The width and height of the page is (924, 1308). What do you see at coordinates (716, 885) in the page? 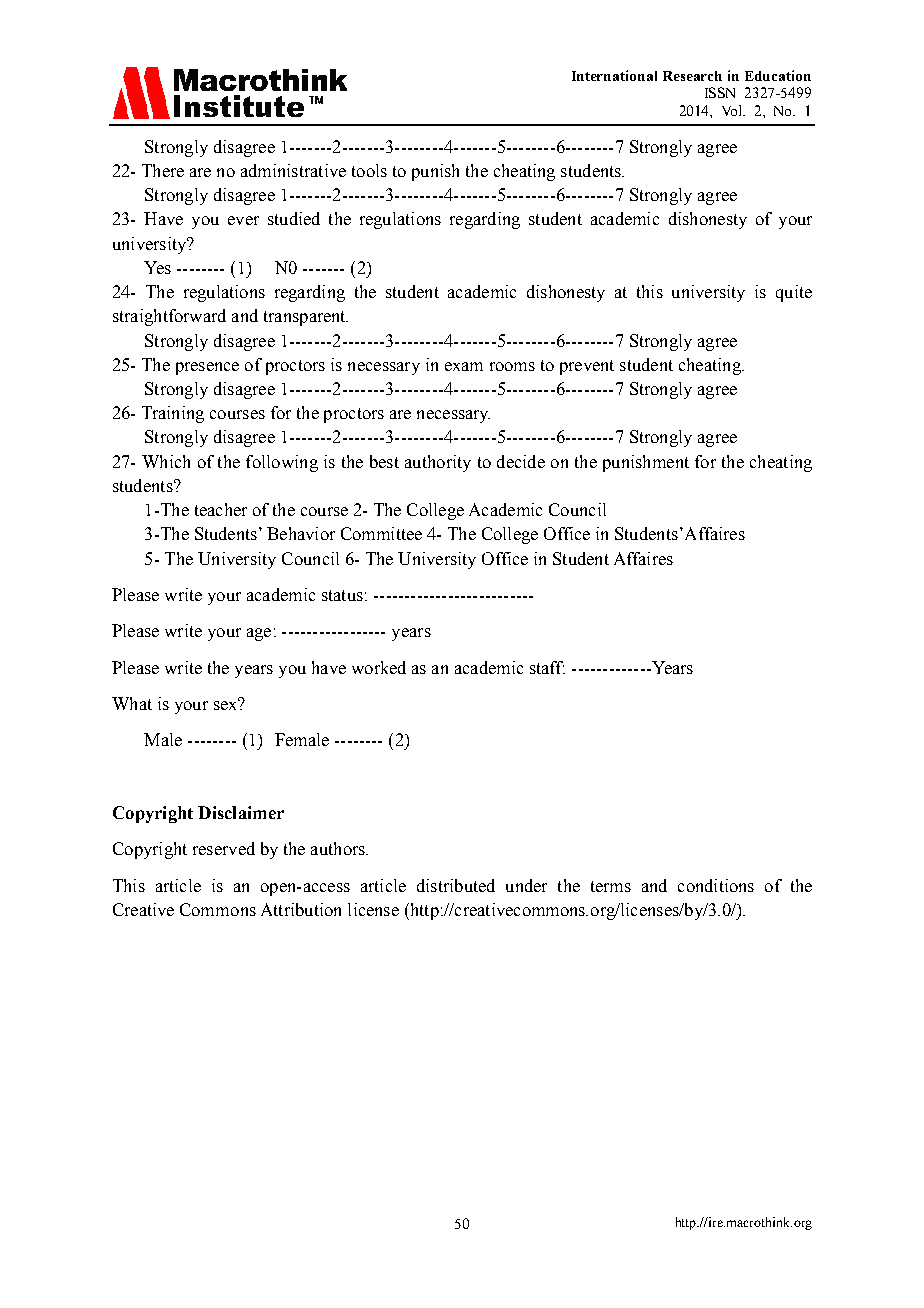
I see `conditions` at bounding box center [716, 885].
